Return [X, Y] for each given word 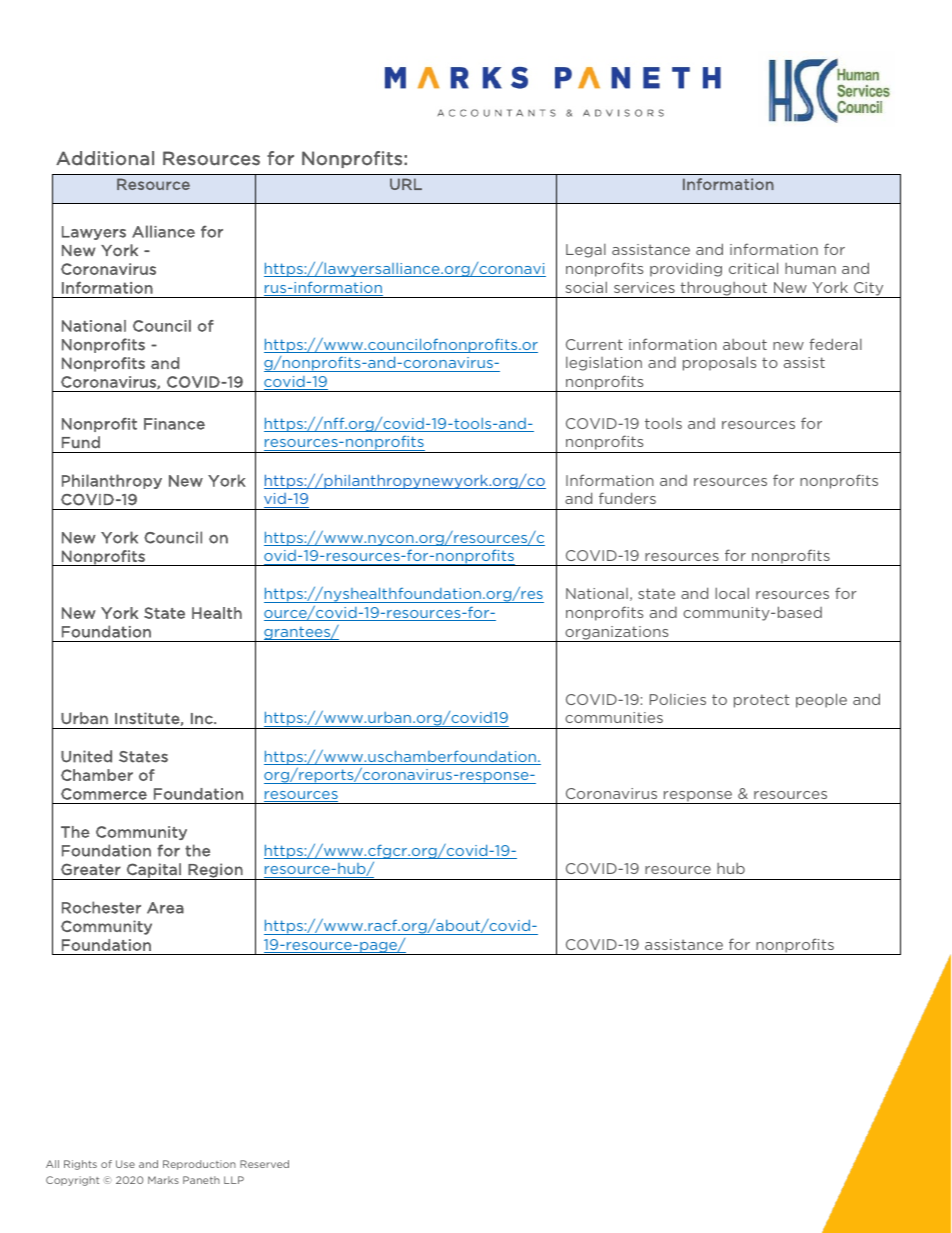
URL [406, 184]
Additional [105, 158]
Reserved [264, 1164]
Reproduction [199, 1165]
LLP [234, 1180]
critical [753, 268]
